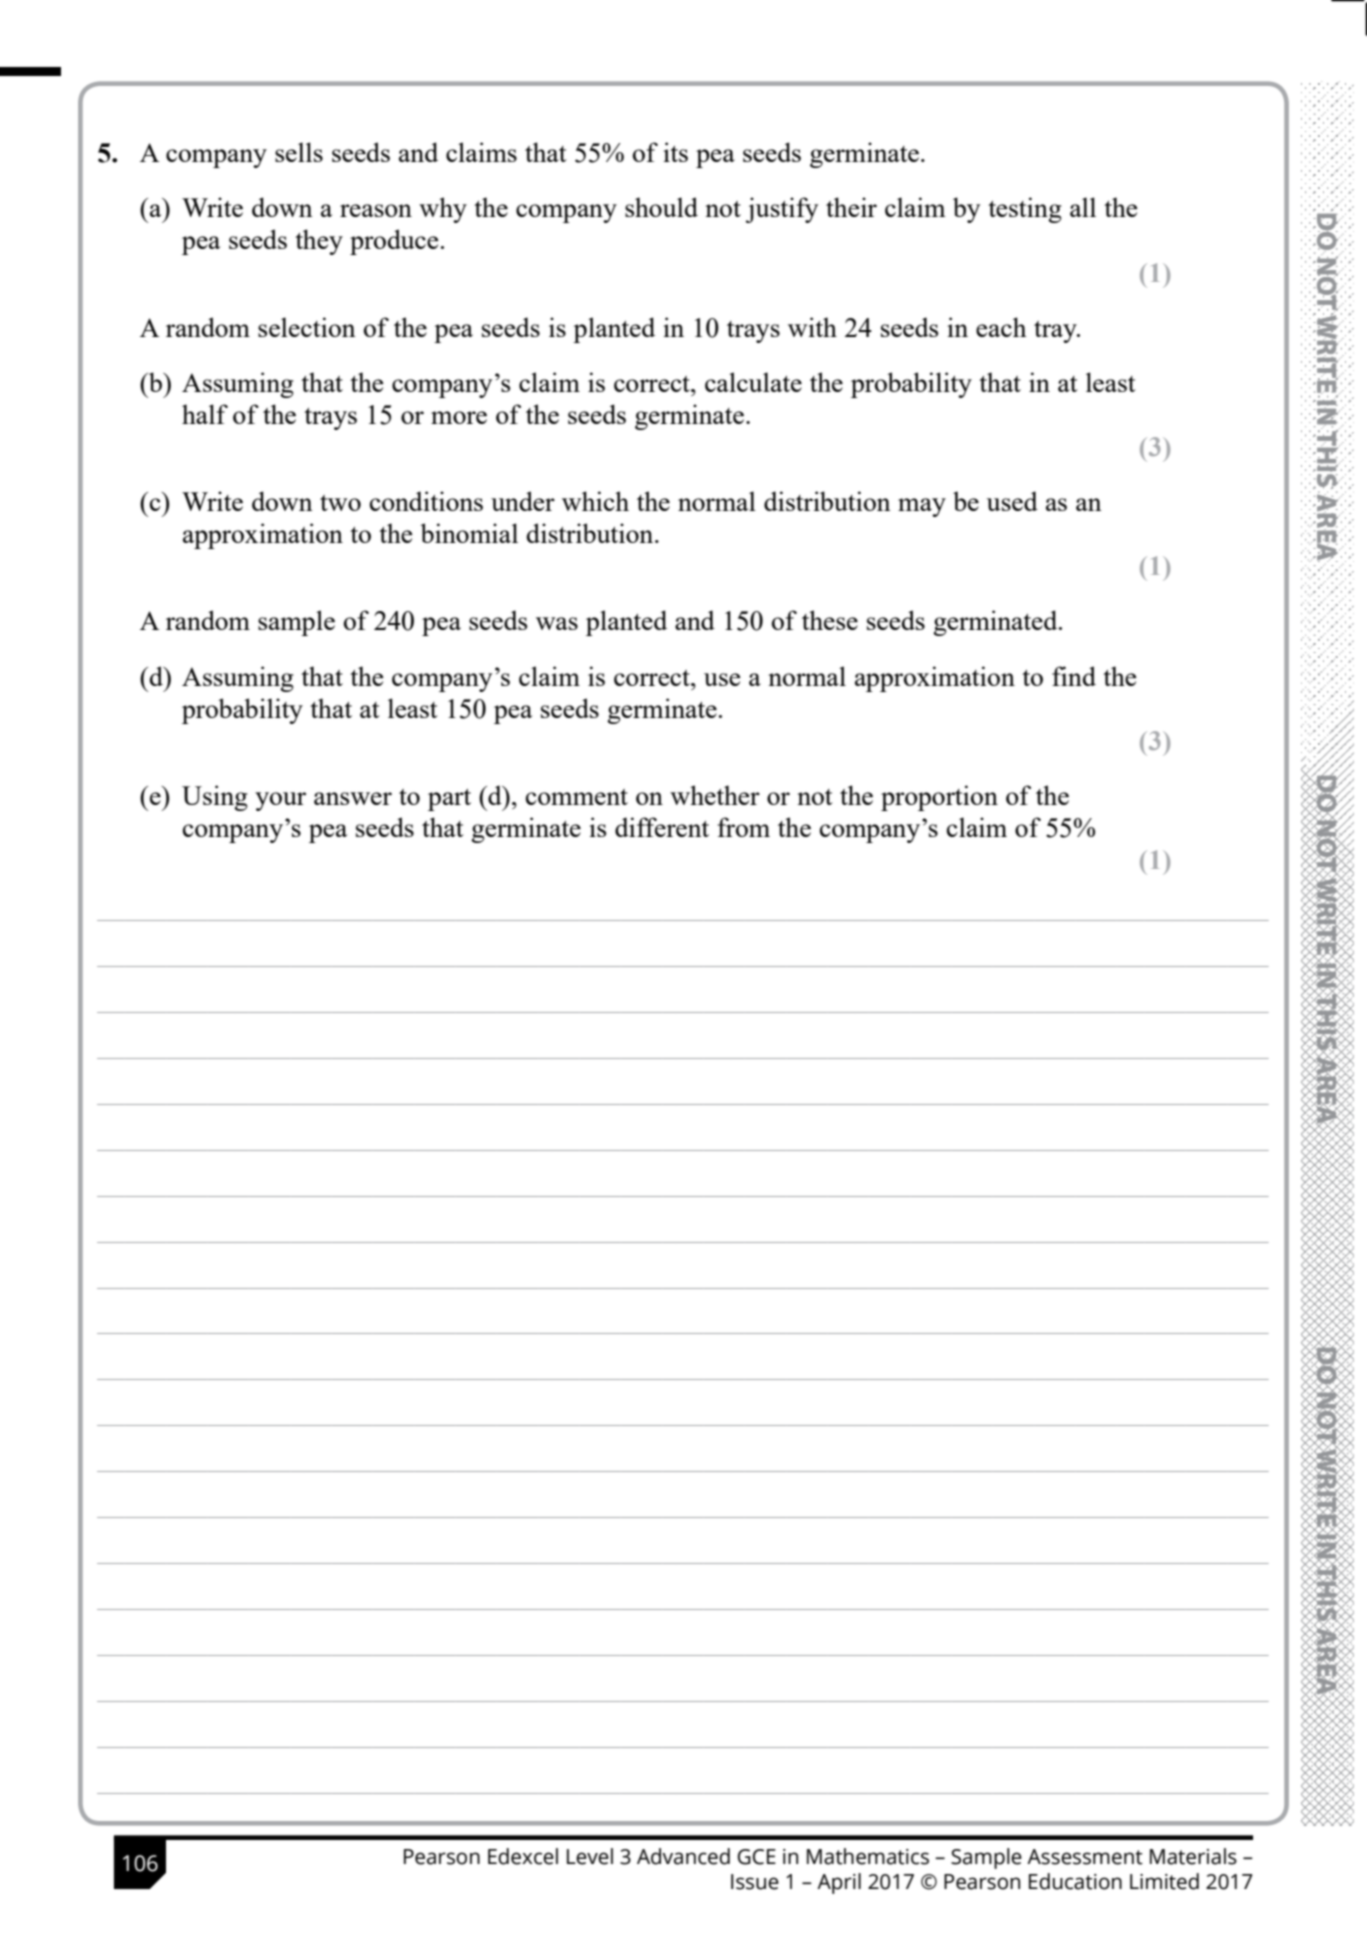 This screenshot has height=1933, width=1367. What do you see at coordinates (319, 242) in the screenshot?
I see `they` at bounding box center [319, 242].
